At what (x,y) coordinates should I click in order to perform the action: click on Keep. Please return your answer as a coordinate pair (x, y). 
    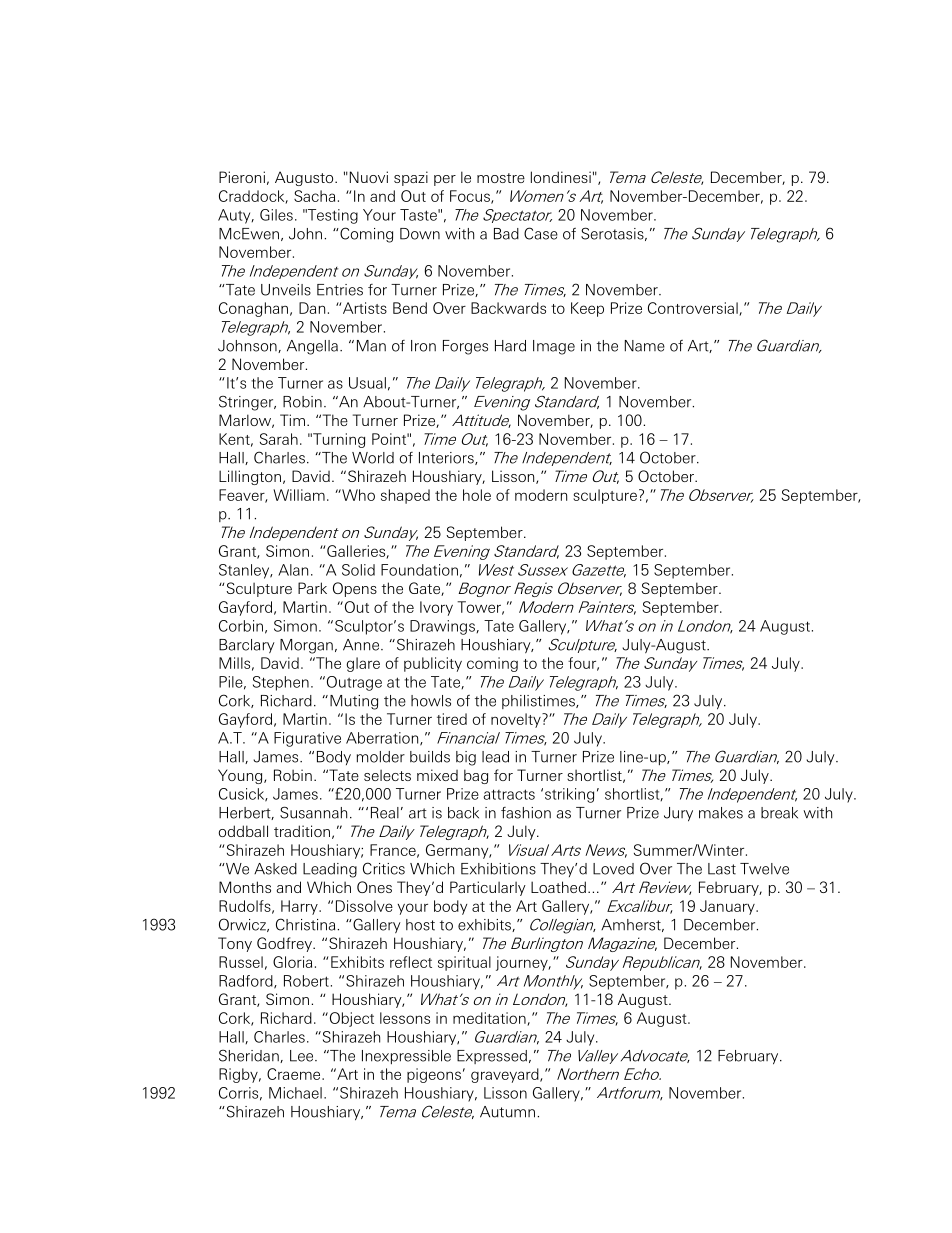
    Looking at the image, I should click on (587, 309).
